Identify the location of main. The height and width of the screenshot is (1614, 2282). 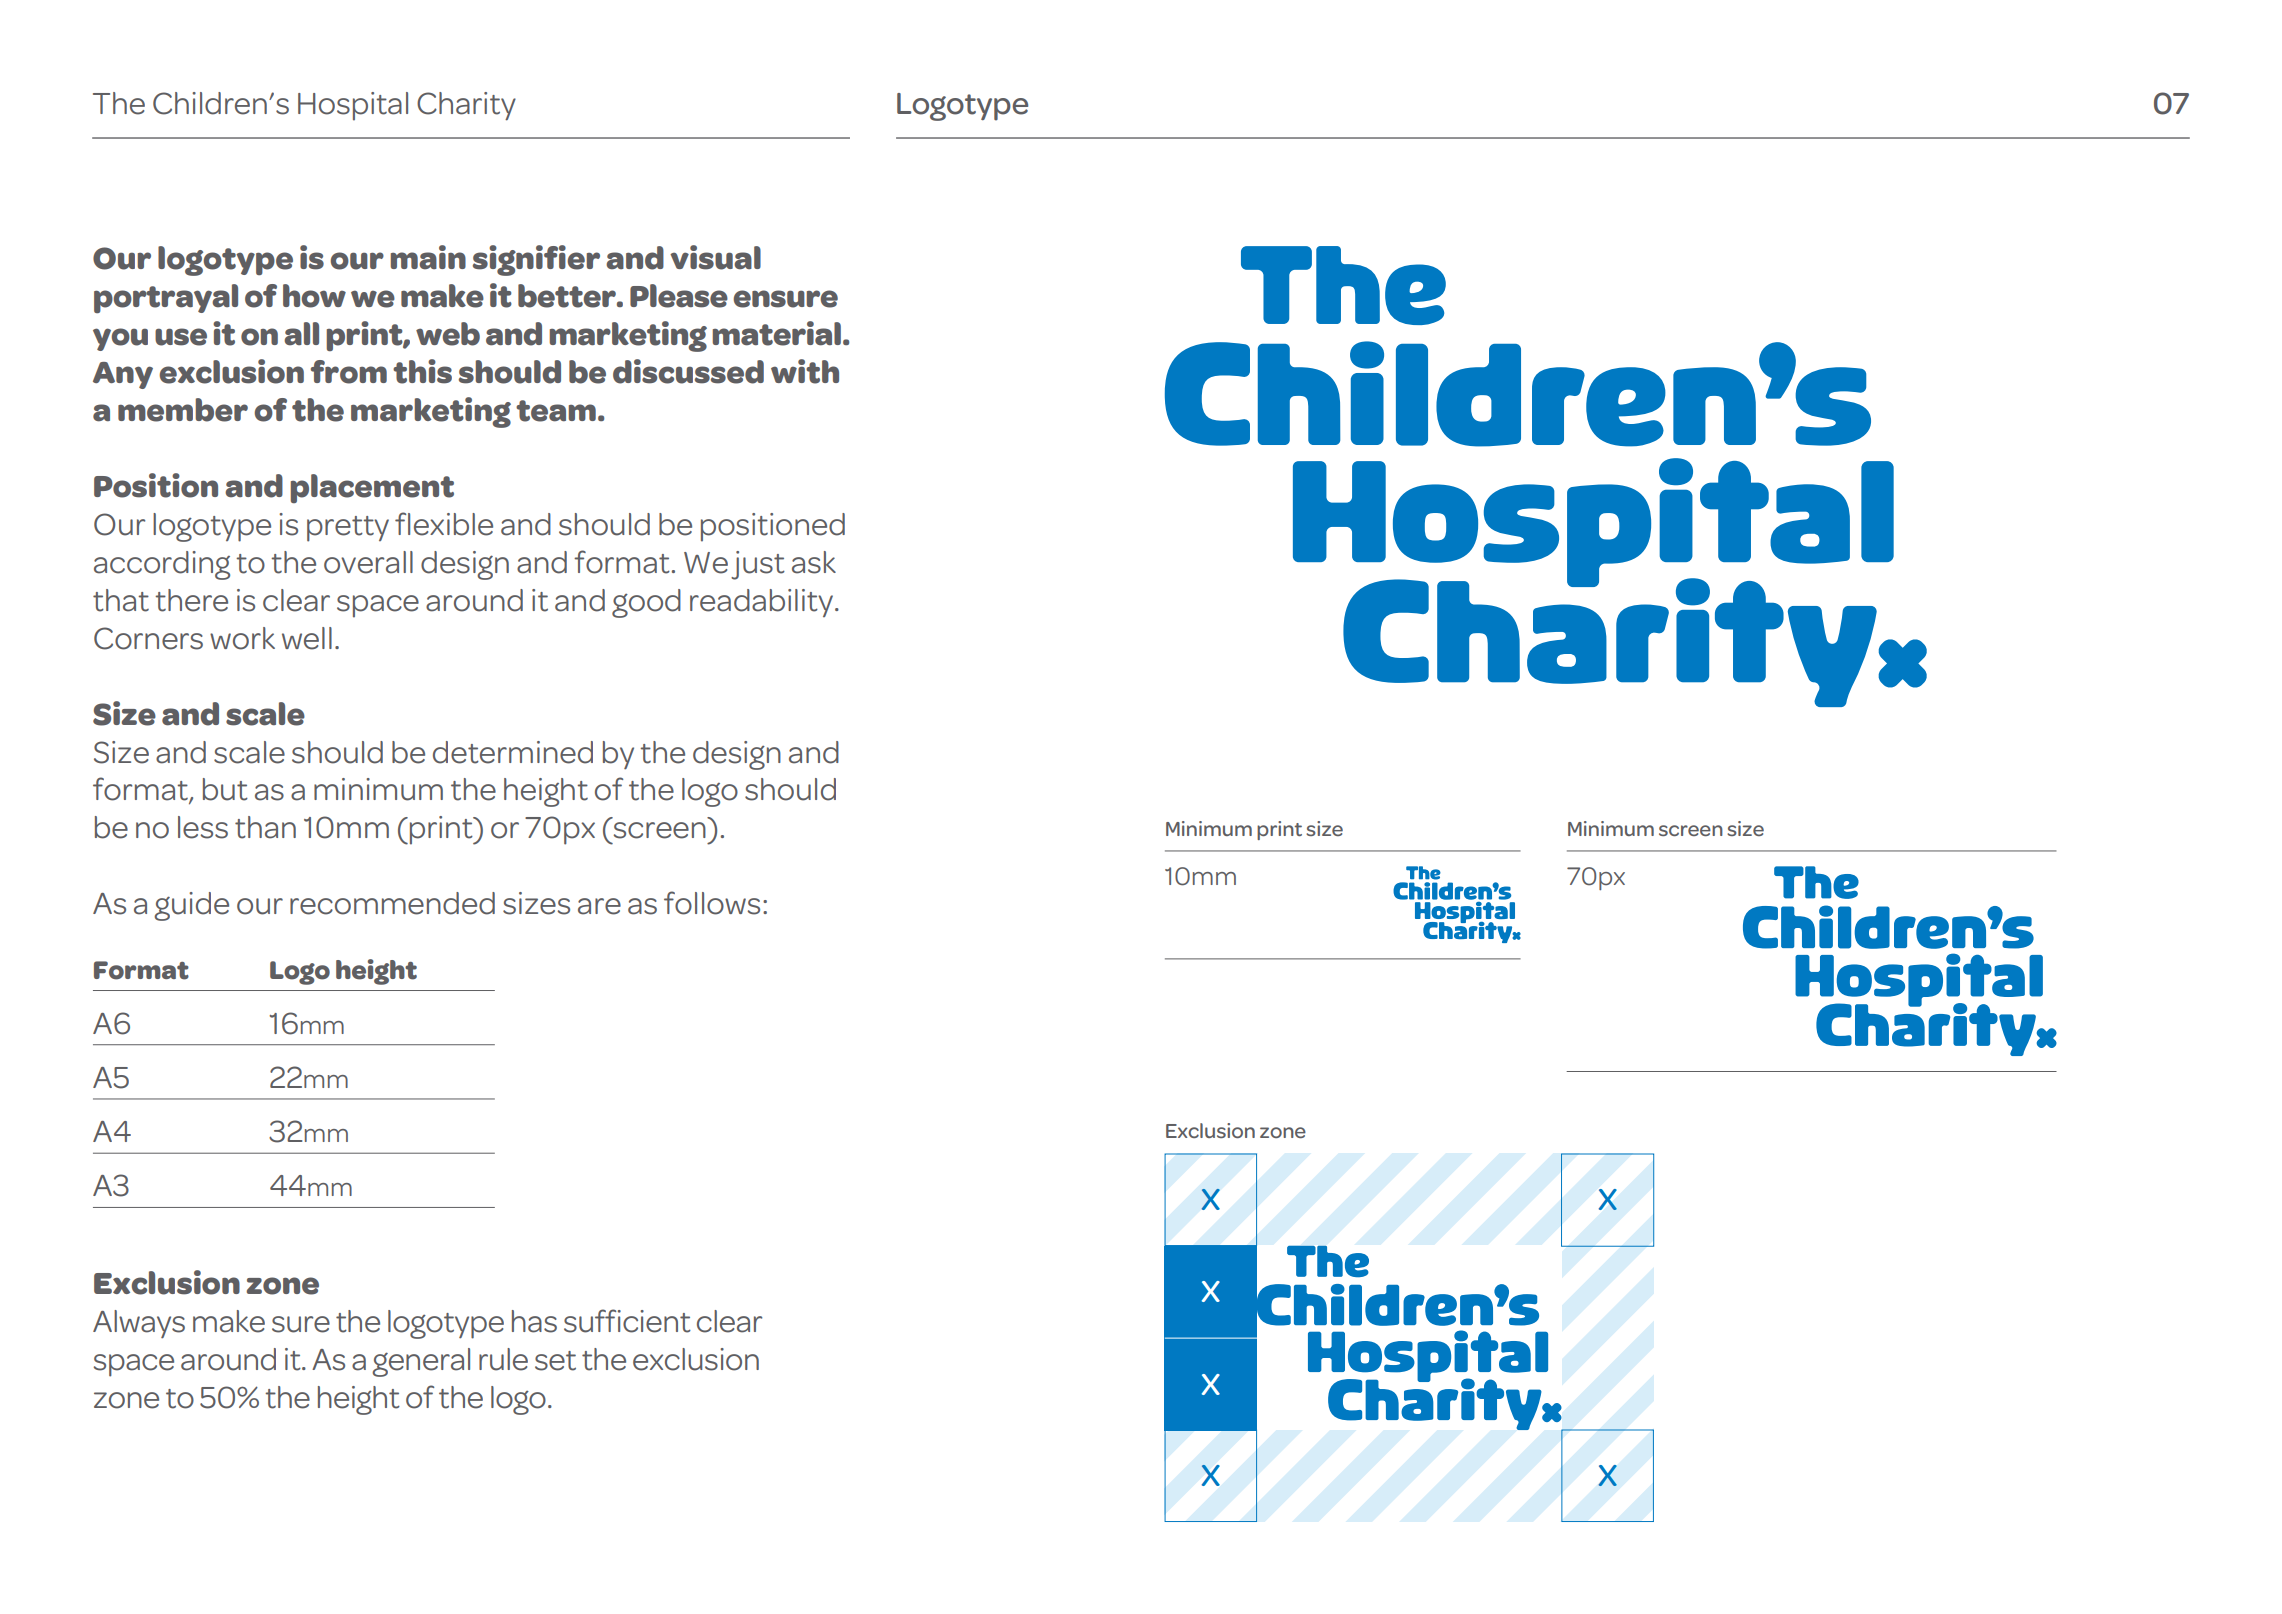
(428, 257).
